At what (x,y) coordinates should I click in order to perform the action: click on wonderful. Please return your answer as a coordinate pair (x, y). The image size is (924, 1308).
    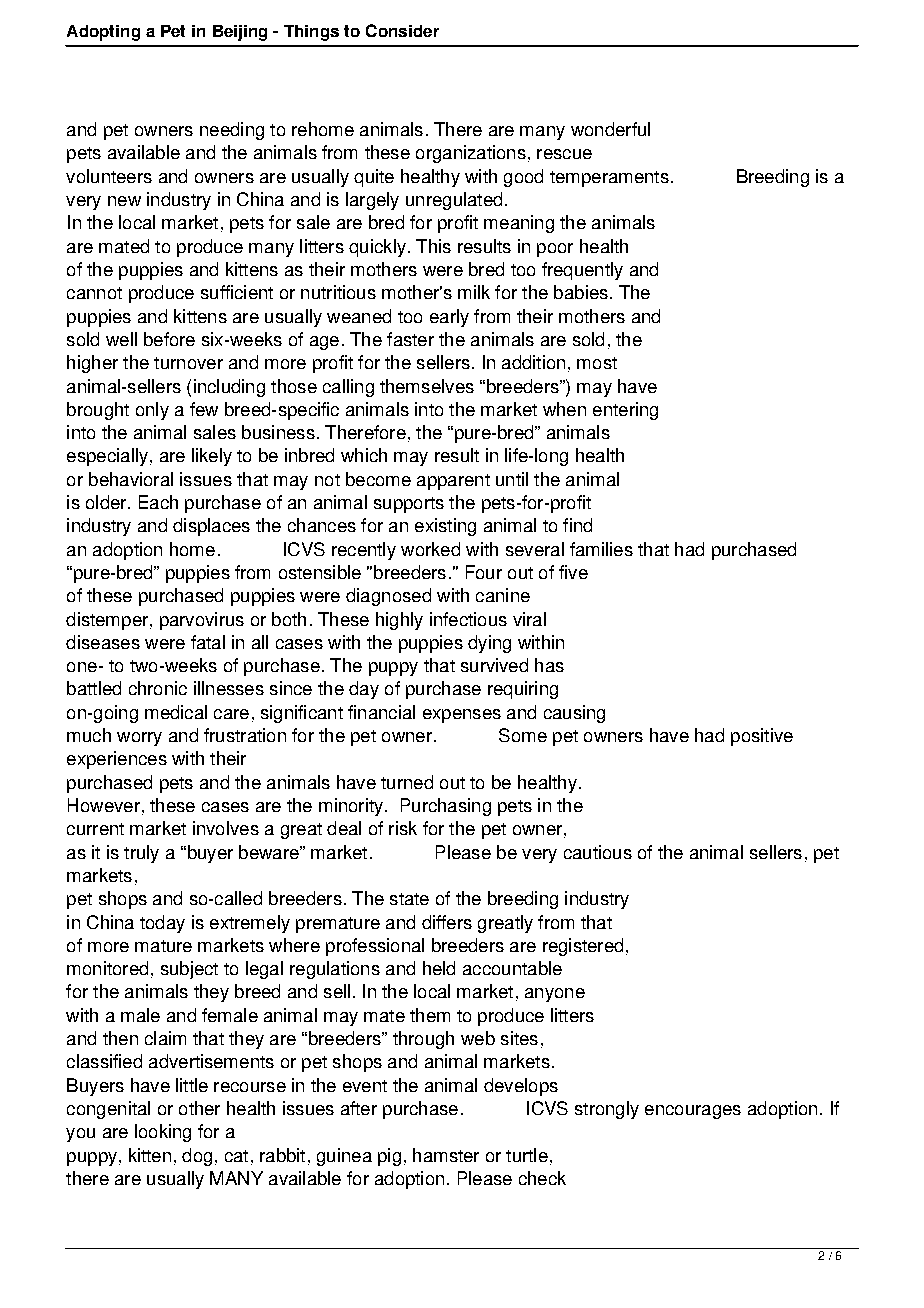
    Looking at the image, I should click on (610, 129).
